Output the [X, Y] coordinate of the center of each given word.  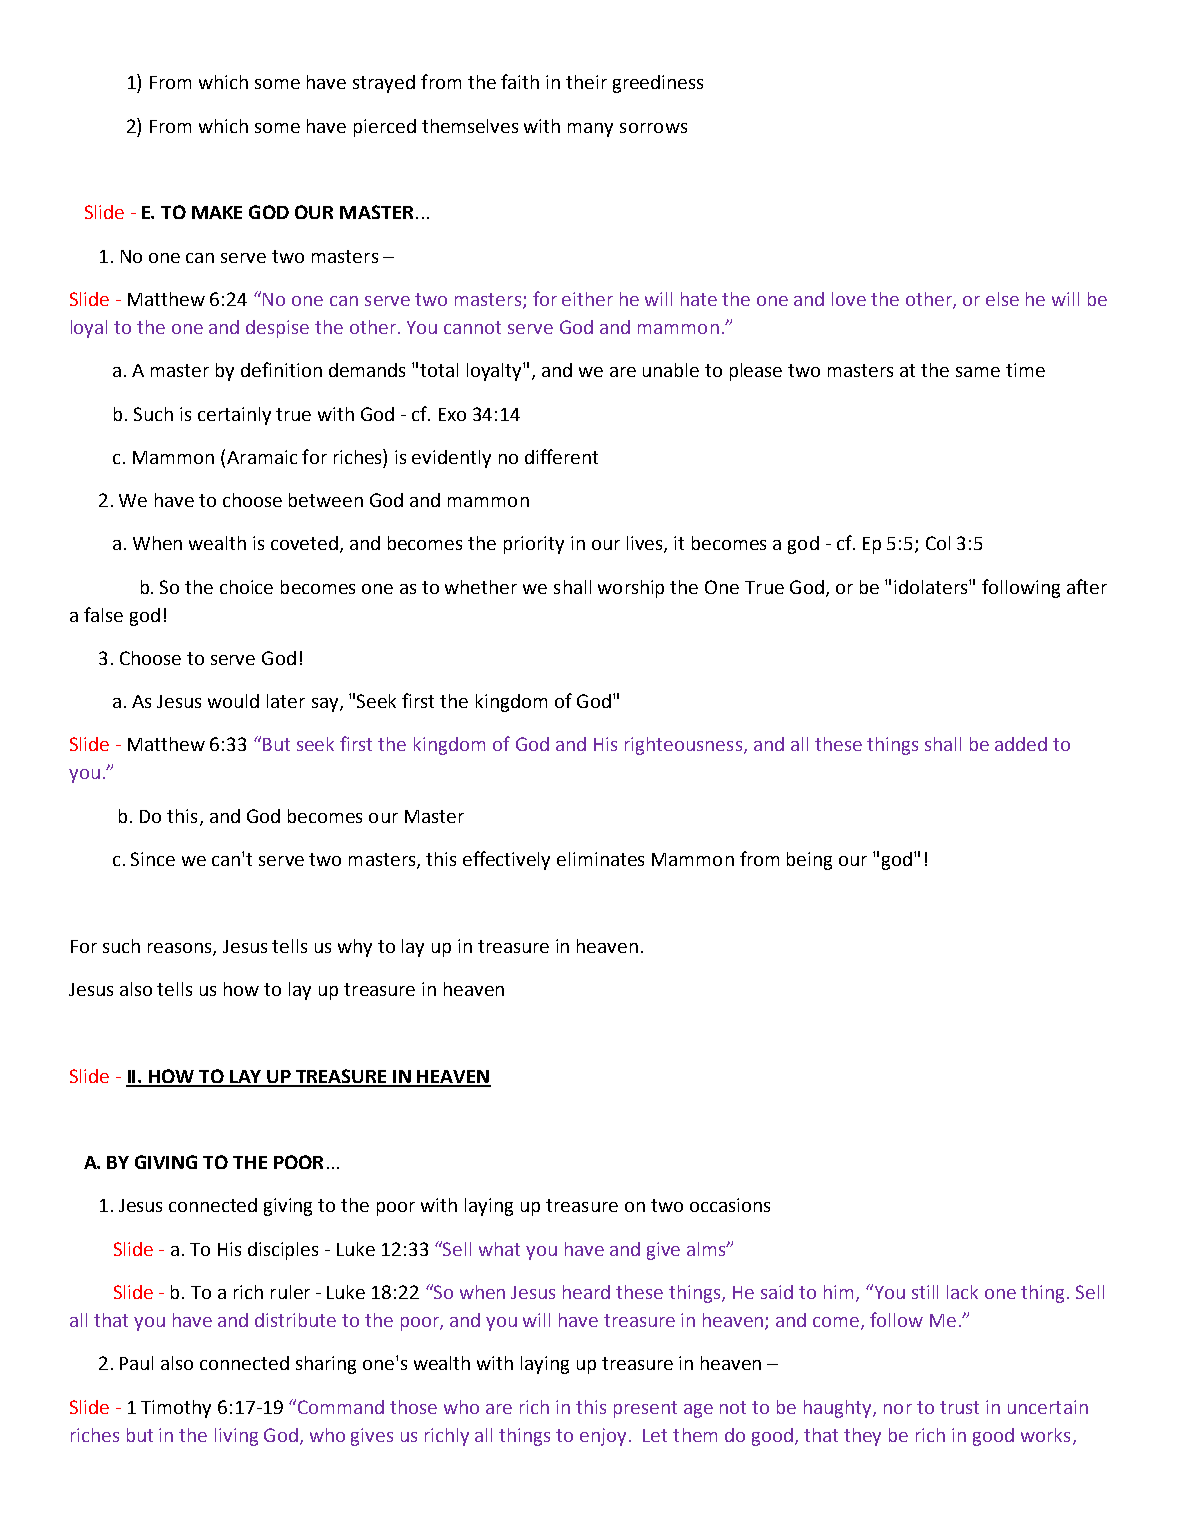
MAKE [217, 212]
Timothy [176, 1409]
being [809, 861]
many [590, 130]
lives [646, 544]
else [1002, 299]
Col [938, 543]
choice [246, 587]
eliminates [600, 859]
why [355, 948]
